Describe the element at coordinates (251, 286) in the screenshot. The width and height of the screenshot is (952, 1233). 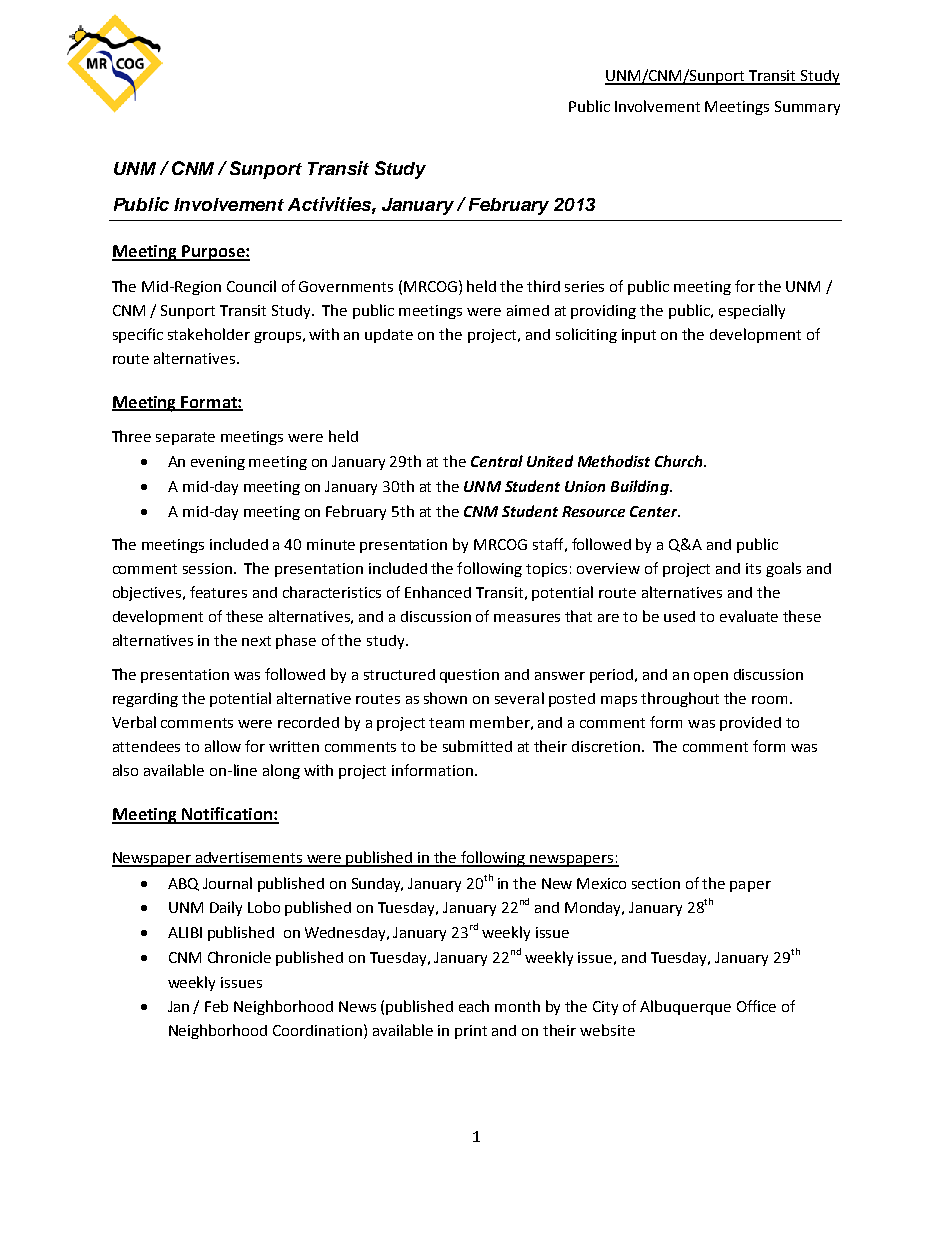
I see `Council` at that location.
